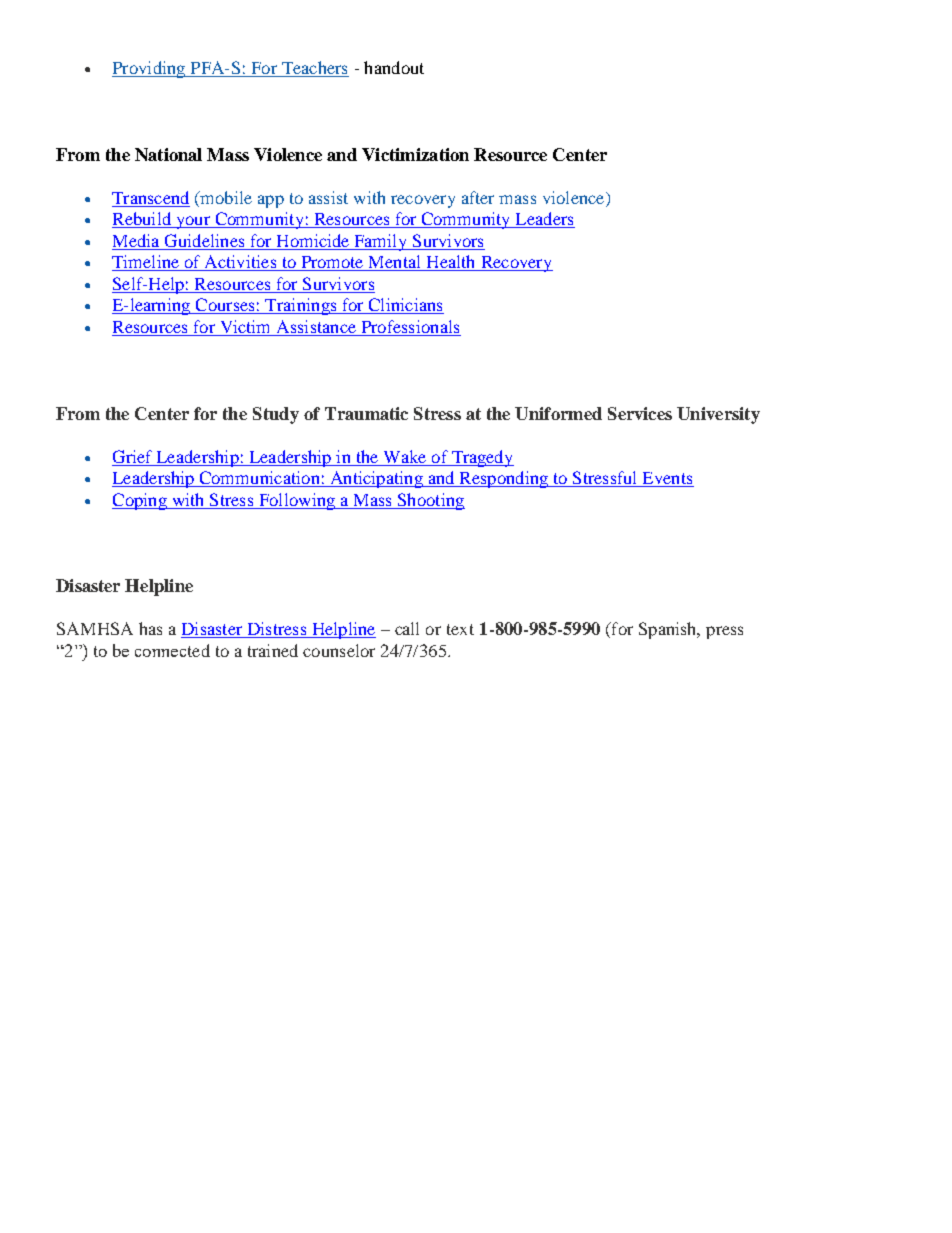 The height and width of the screenshot is (1233, 952). Describe the element at coordinates (667, 479) in the screenshot. I see `Events` at that location.
